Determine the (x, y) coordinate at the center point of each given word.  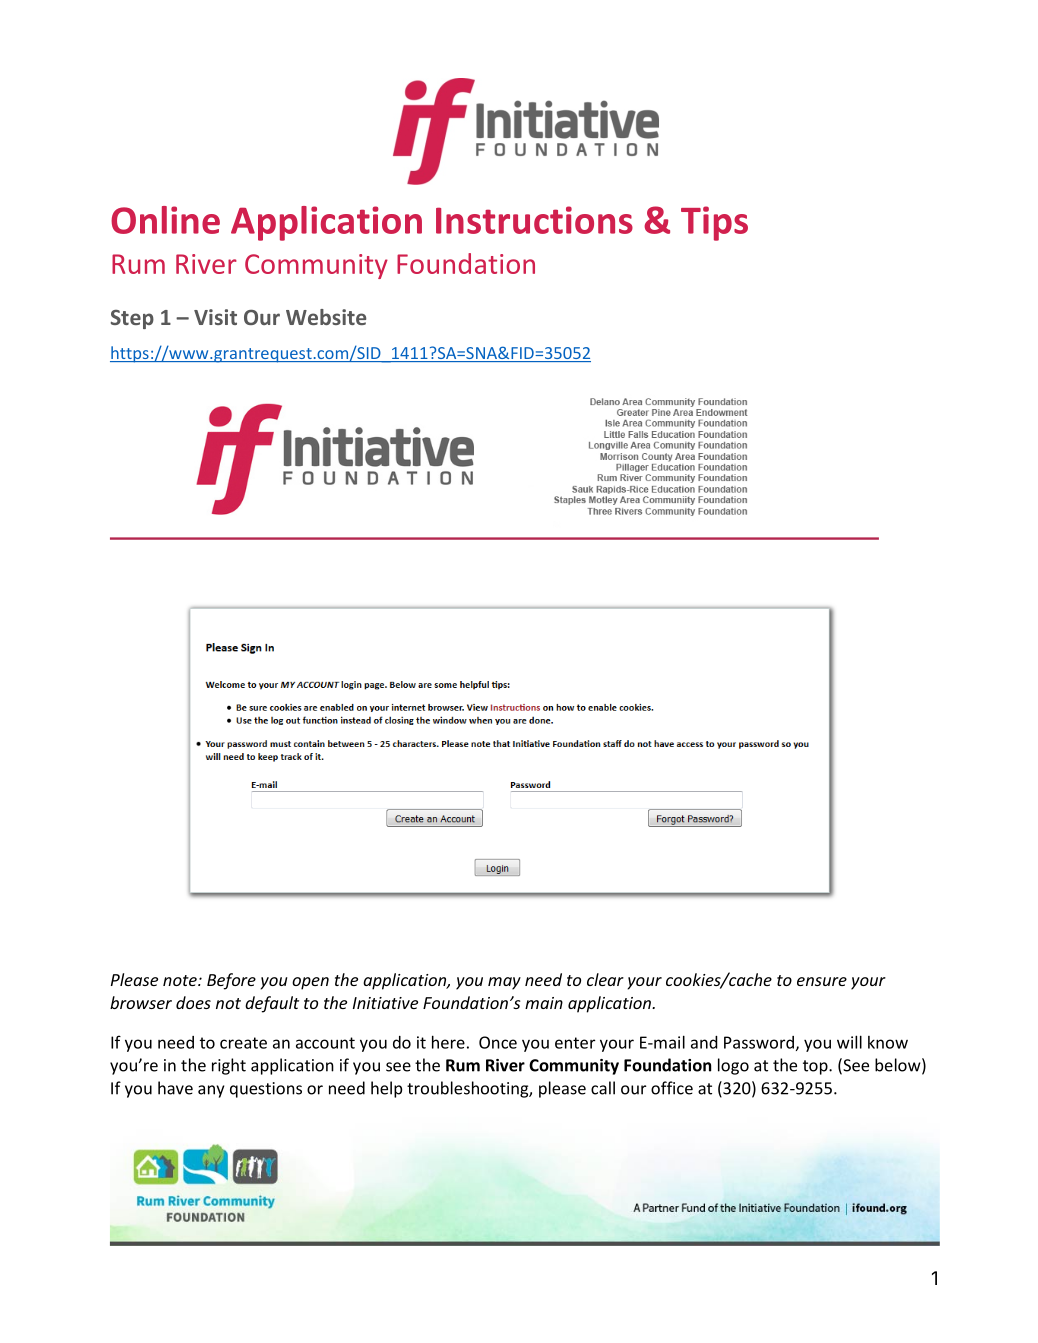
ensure (822, 981)
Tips (714, 223)
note (181, 980)
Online (165, 220)
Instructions (534, 220)
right (229, 1066)
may (504, 983)
